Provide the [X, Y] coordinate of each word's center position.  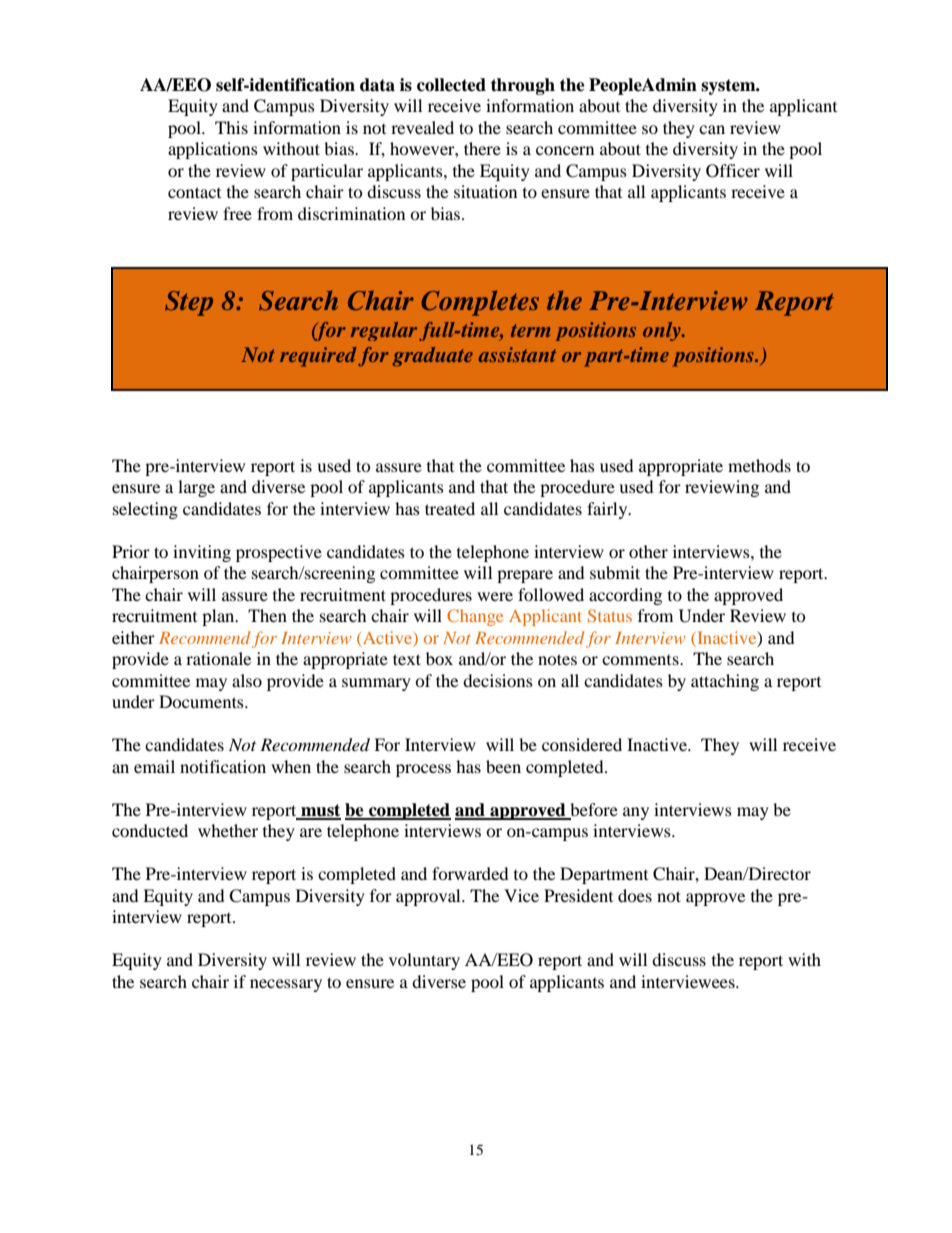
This [231, 127]
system [729, 87]
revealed [422, 127]
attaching [725, 682]
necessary [286, 985]
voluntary [424, 961]
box [439, 658]
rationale [218, 658]
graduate [432, 357]
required [318, 357]
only [663, 331]
